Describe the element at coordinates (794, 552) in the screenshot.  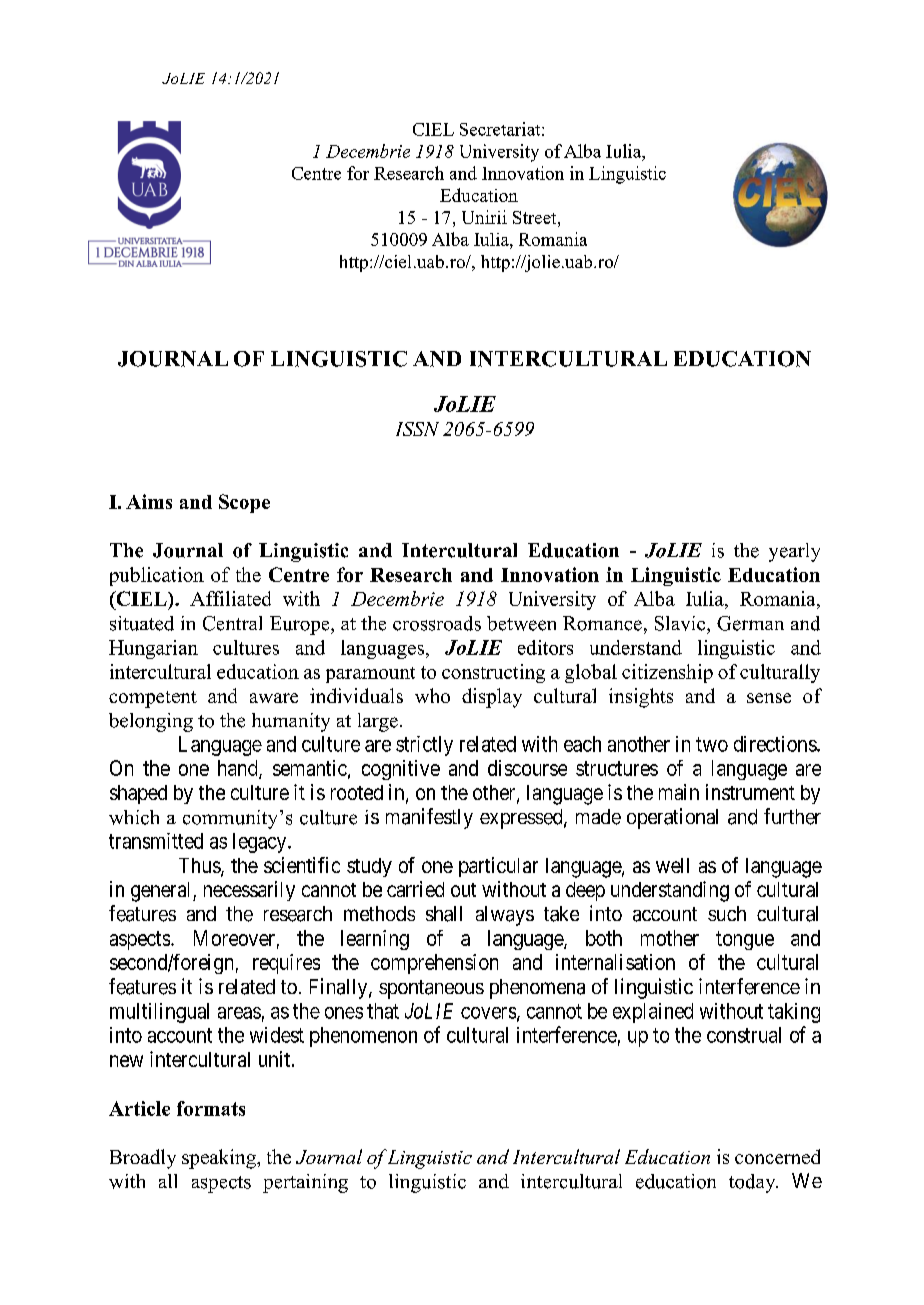
I see `yearly` at that location.
